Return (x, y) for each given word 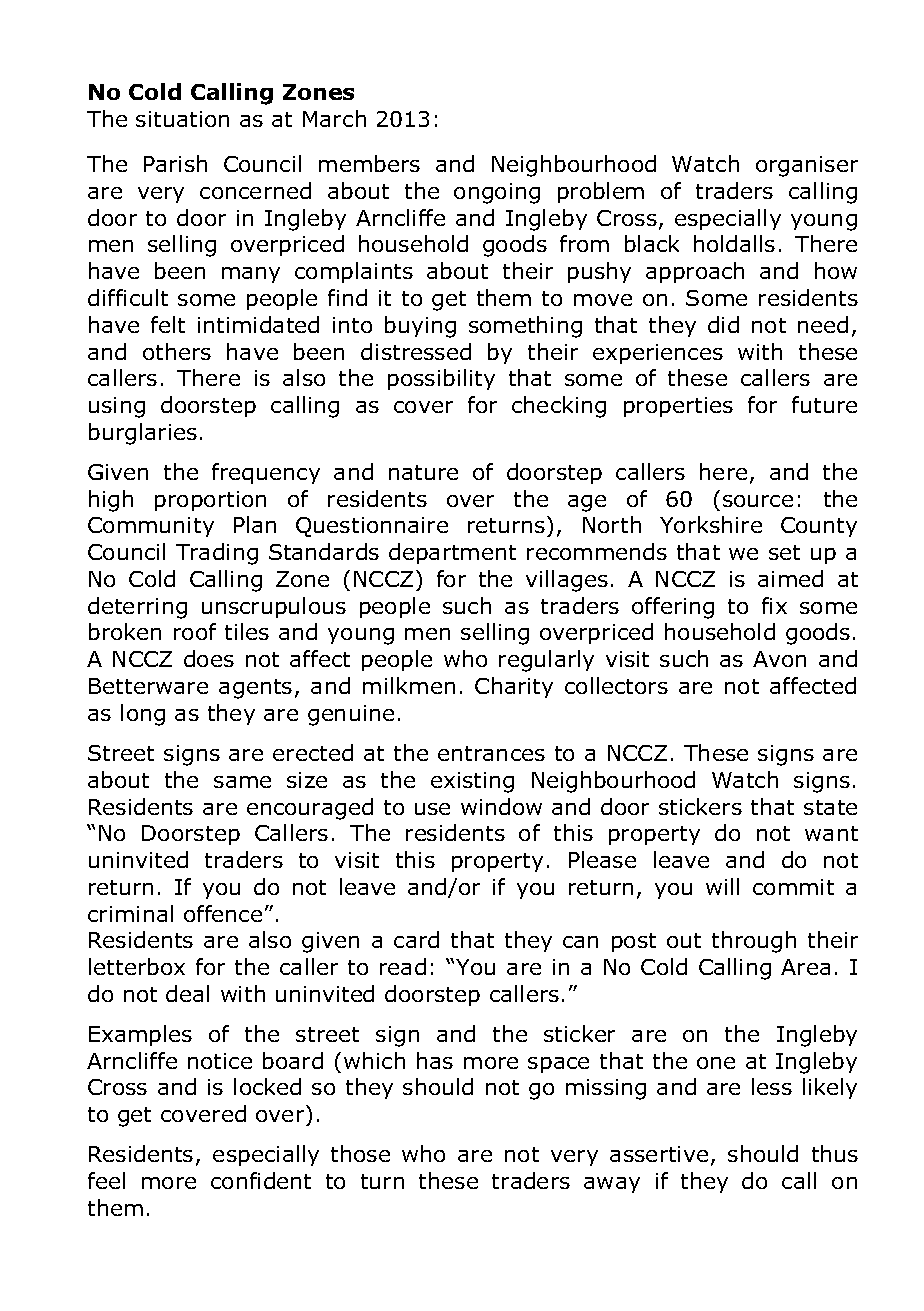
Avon (779, 659)
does (209, 658)
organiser (807, 166)
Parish (175, 163)
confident (261, 1180)
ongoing (497, 193)
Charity (514, 687)
